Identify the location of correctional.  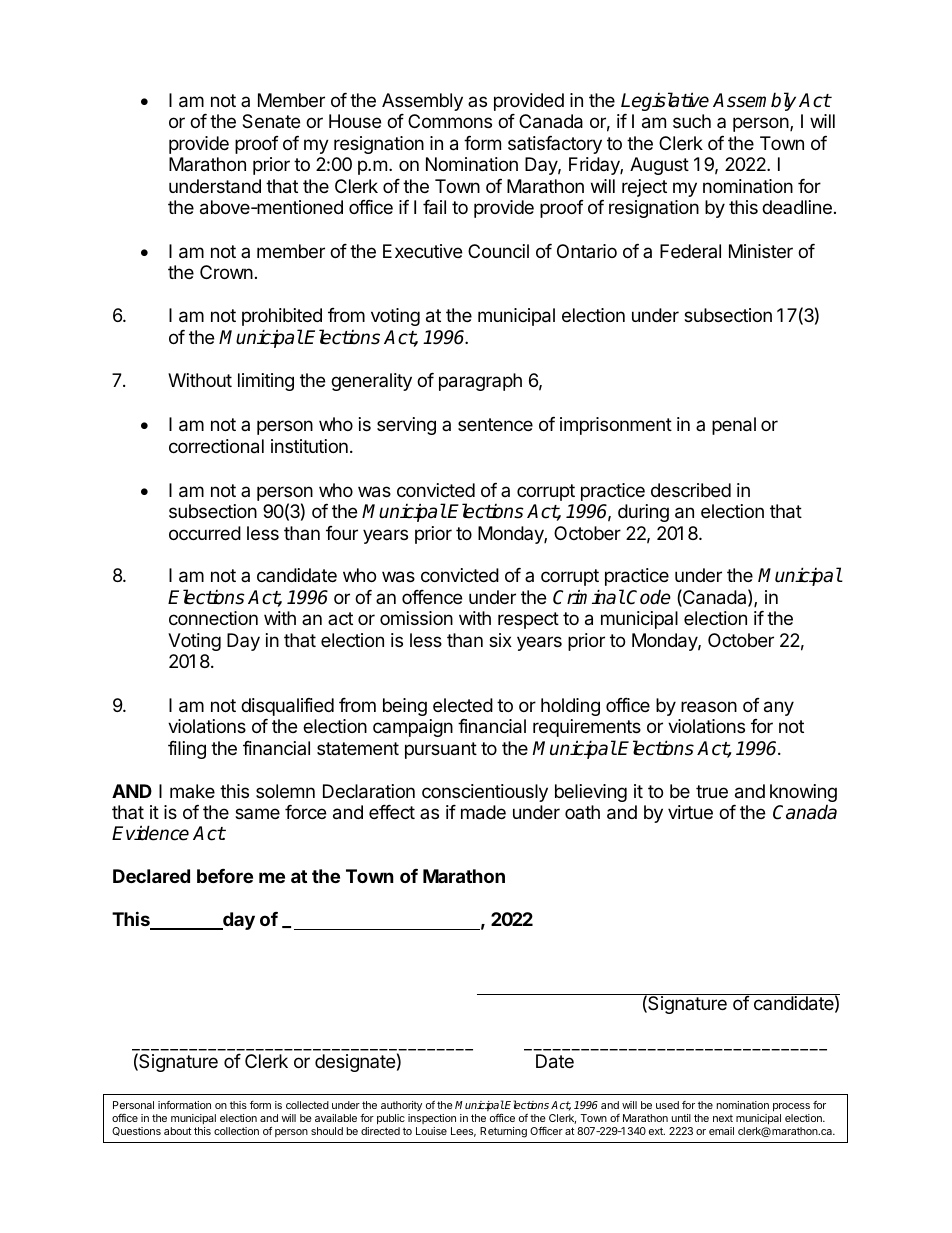
(216, 446).
